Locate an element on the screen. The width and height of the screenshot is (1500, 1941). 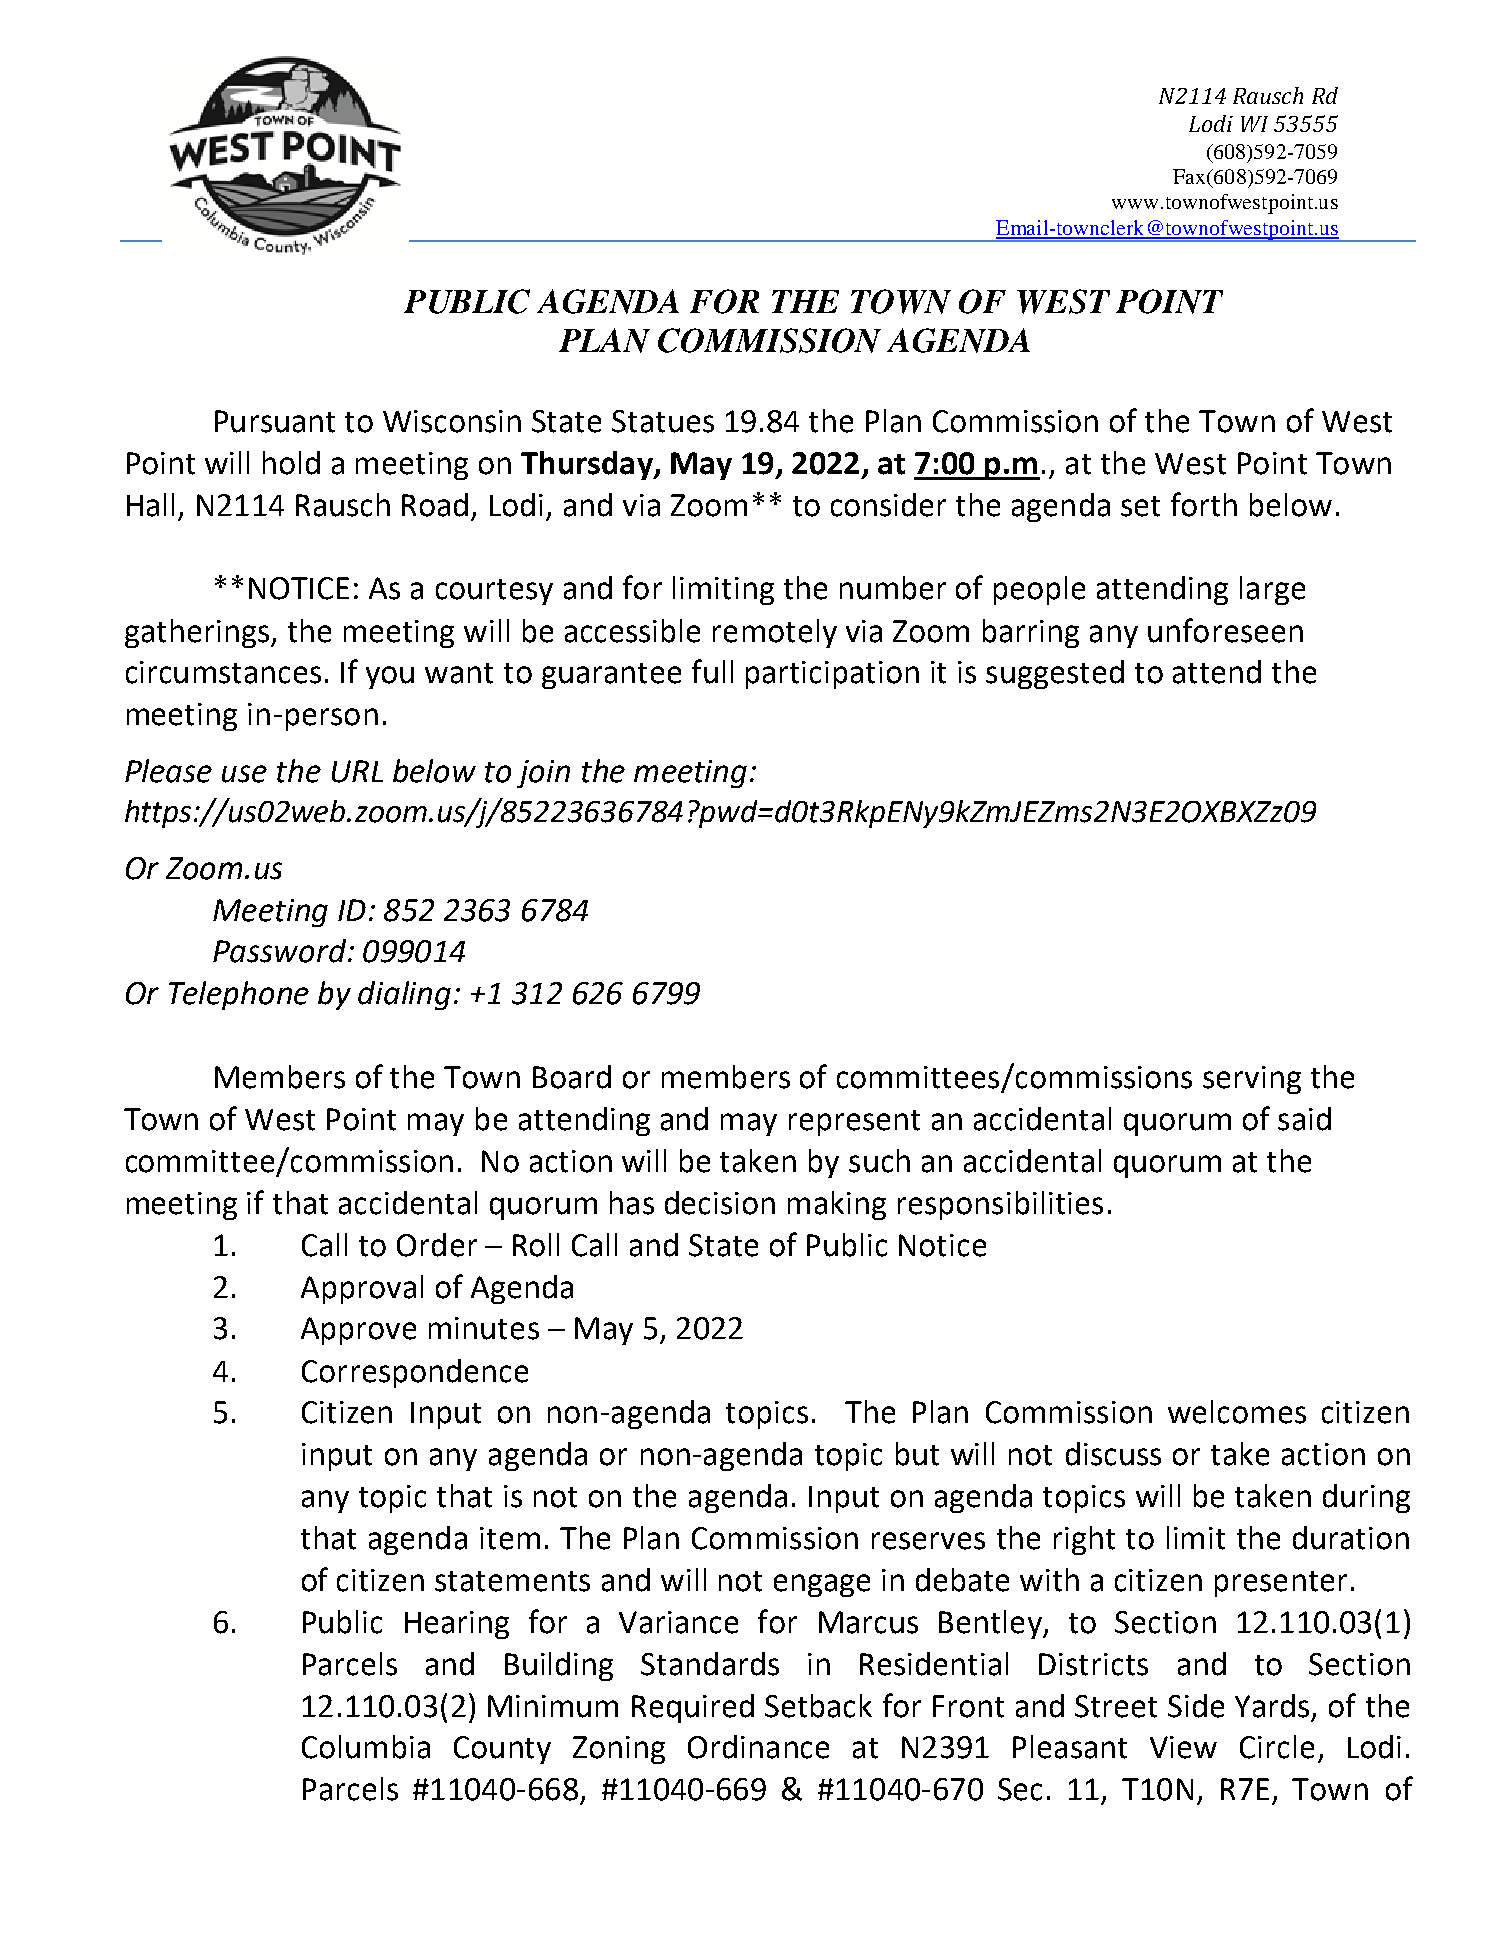
hold is located at coordinates (291, 463).
